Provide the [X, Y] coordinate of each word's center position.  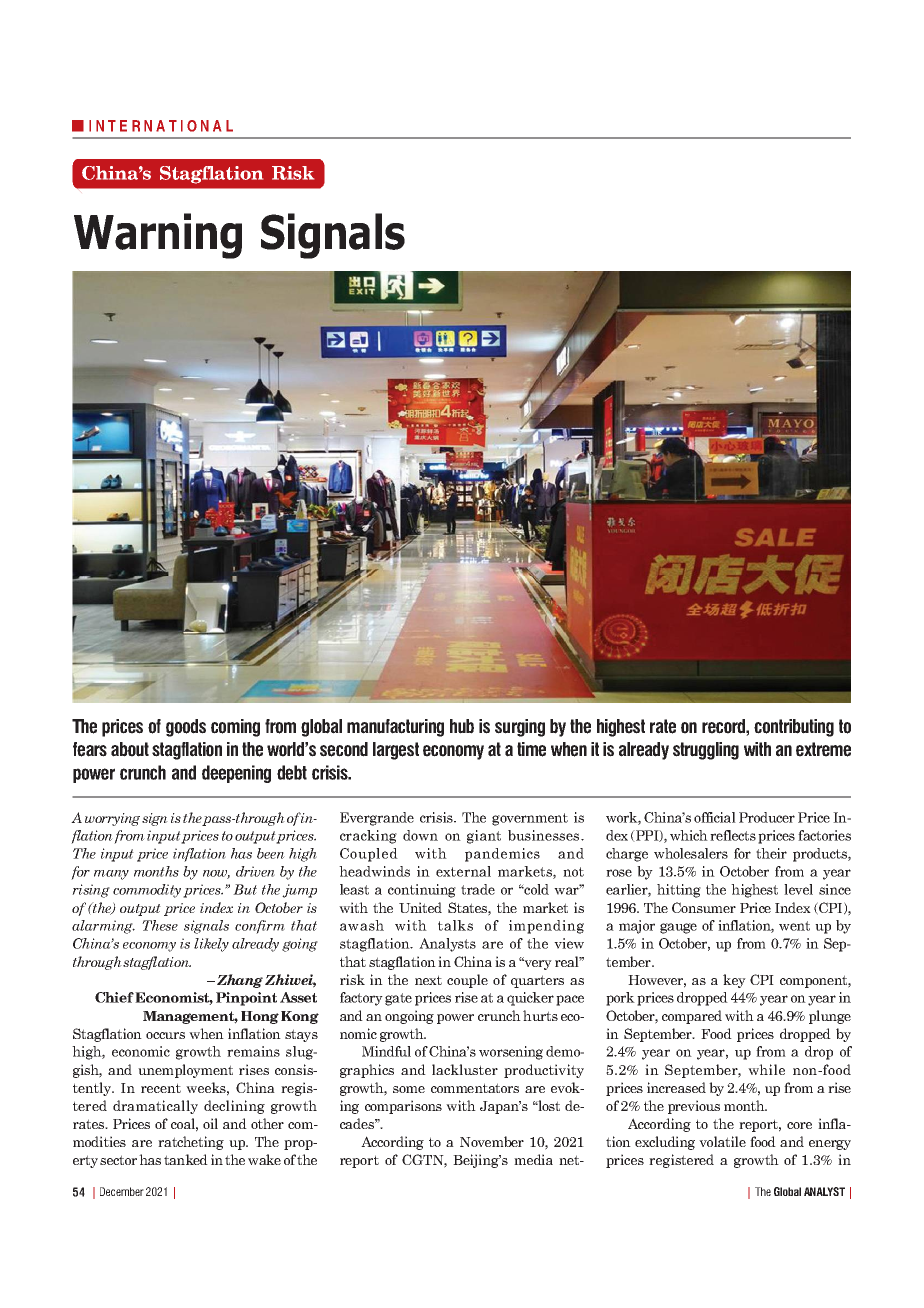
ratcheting [191, 1143]
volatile [722, 1141]
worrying [112, 819]
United [420, 907]
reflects [733, 835]
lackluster [465, 1069]
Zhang [240, 981]
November [492, 1141]
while [766, 1069]
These [160, 925]
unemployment [185, 1071]
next [428, 980]
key [734, 981]
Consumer [704, 907]
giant [484, 837]
